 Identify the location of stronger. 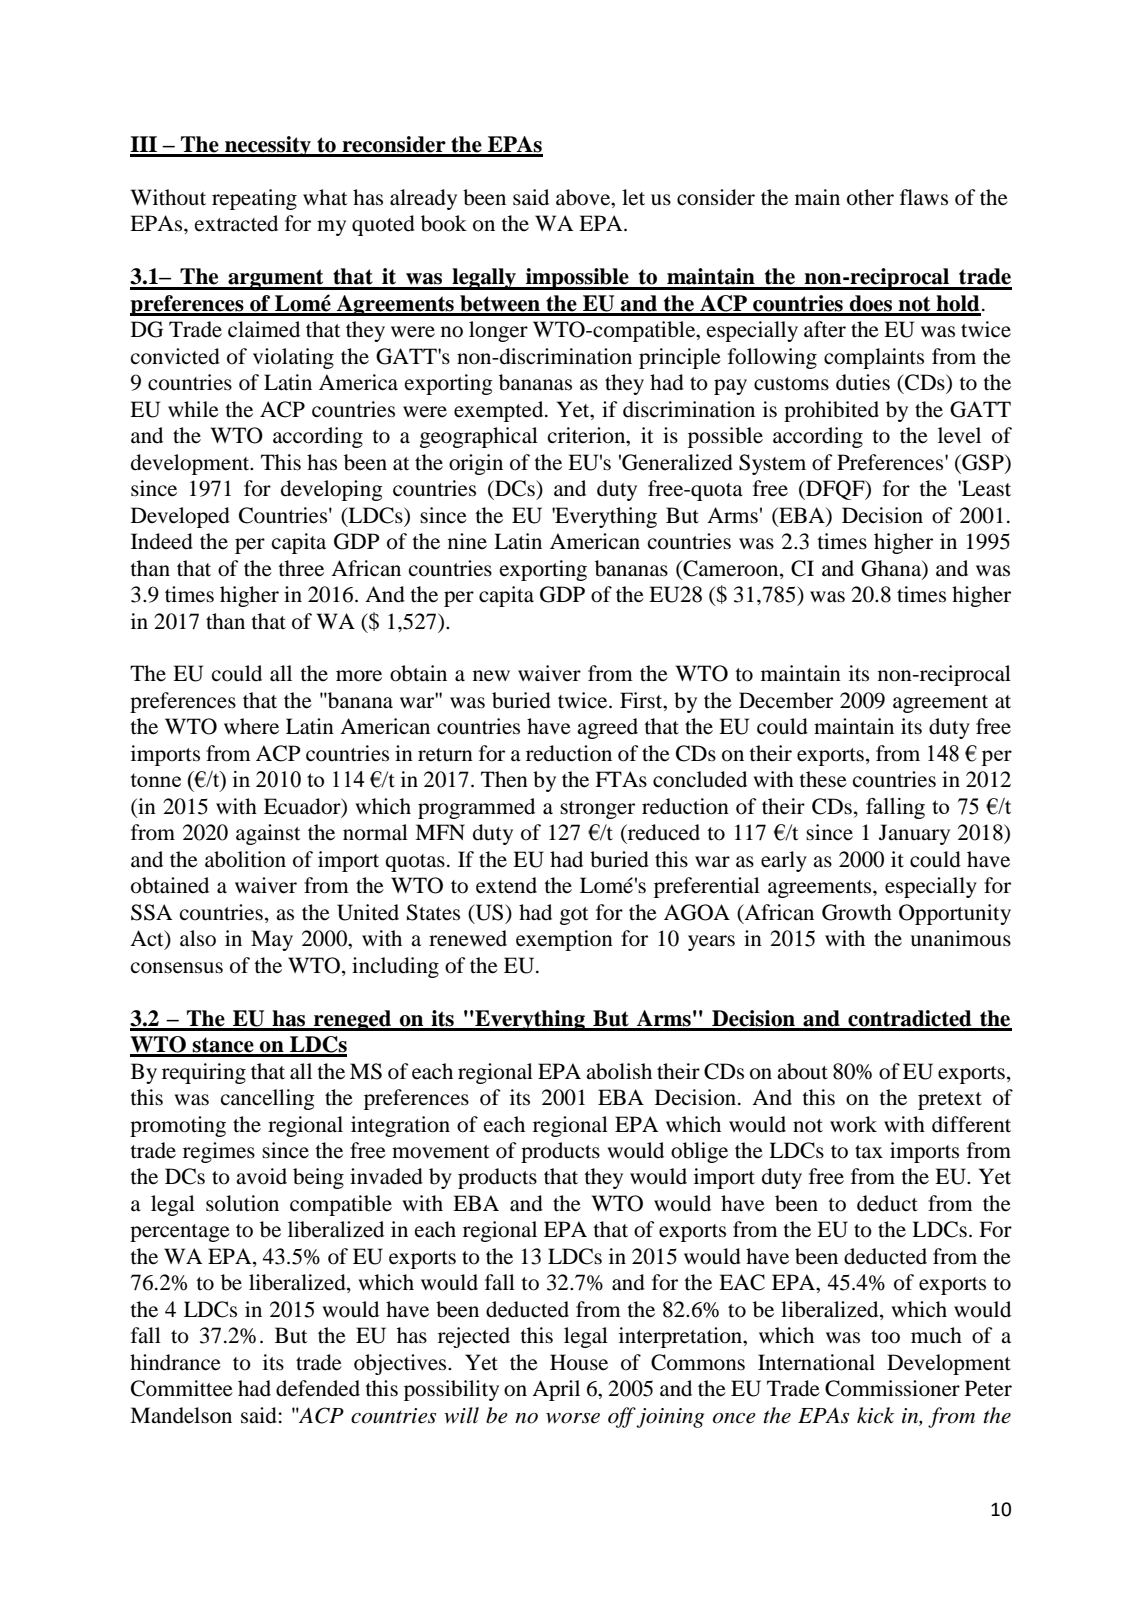
(597, 810).
